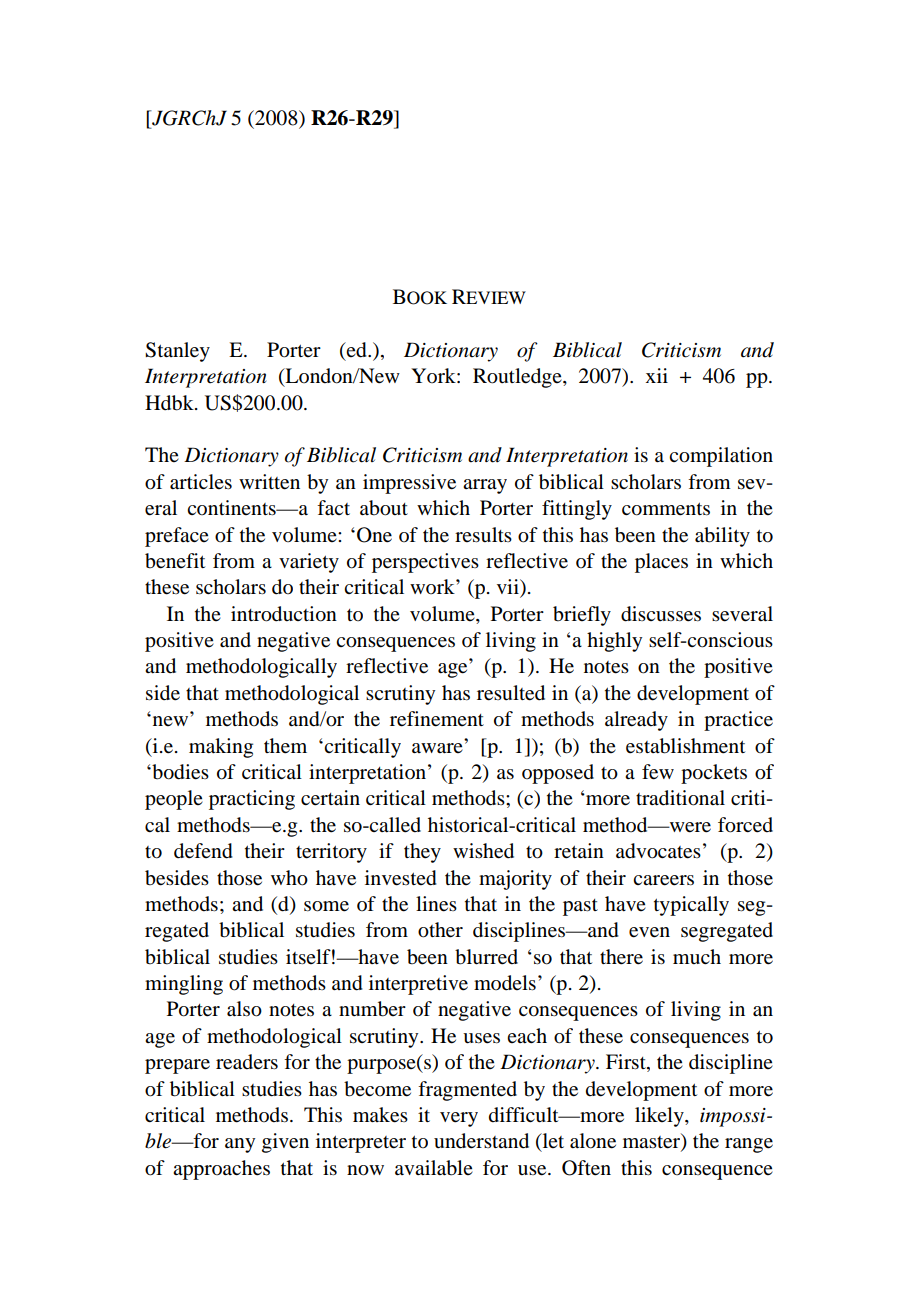 Image resolution: width=924 pixels, height=1308 pixels. Describe the element at coordinates (661, 614) in the screenshot. I see `discusses` at that location.
